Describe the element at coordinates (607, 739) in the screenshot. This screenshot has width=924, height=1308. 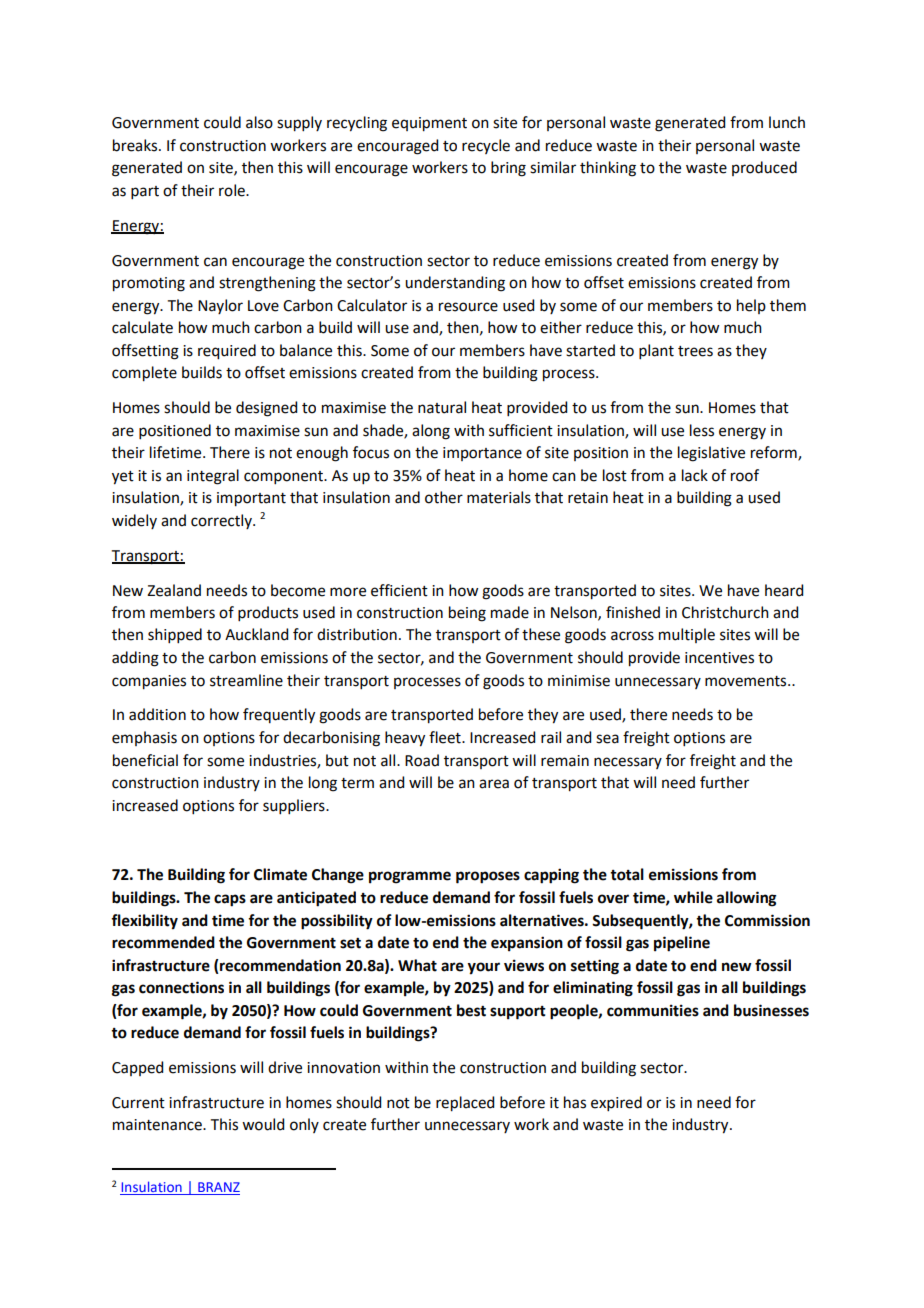
I see `sea` at that location.
